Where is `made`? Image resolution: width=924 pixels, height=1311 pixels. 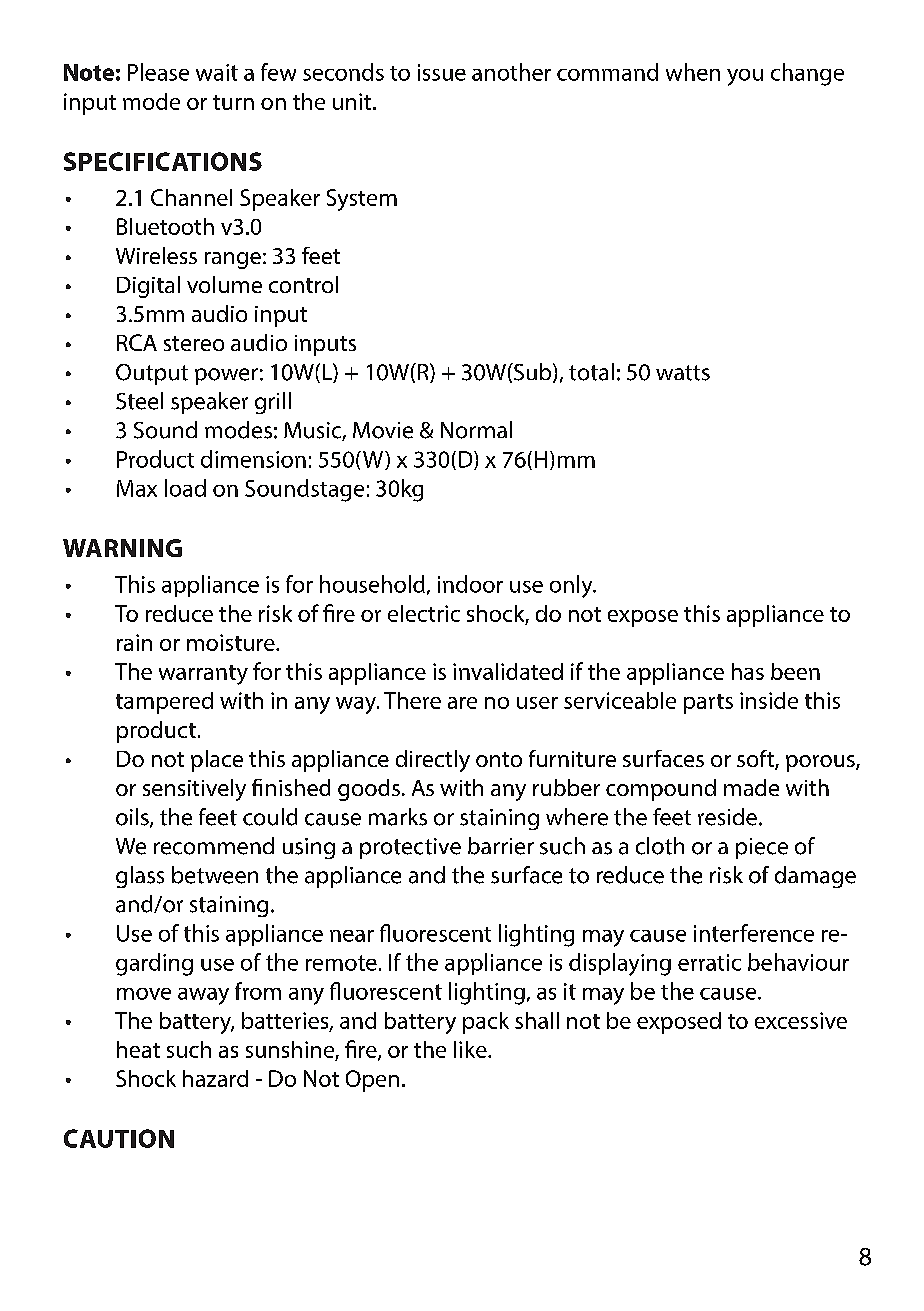 made is located at coordinates (751, 787).
